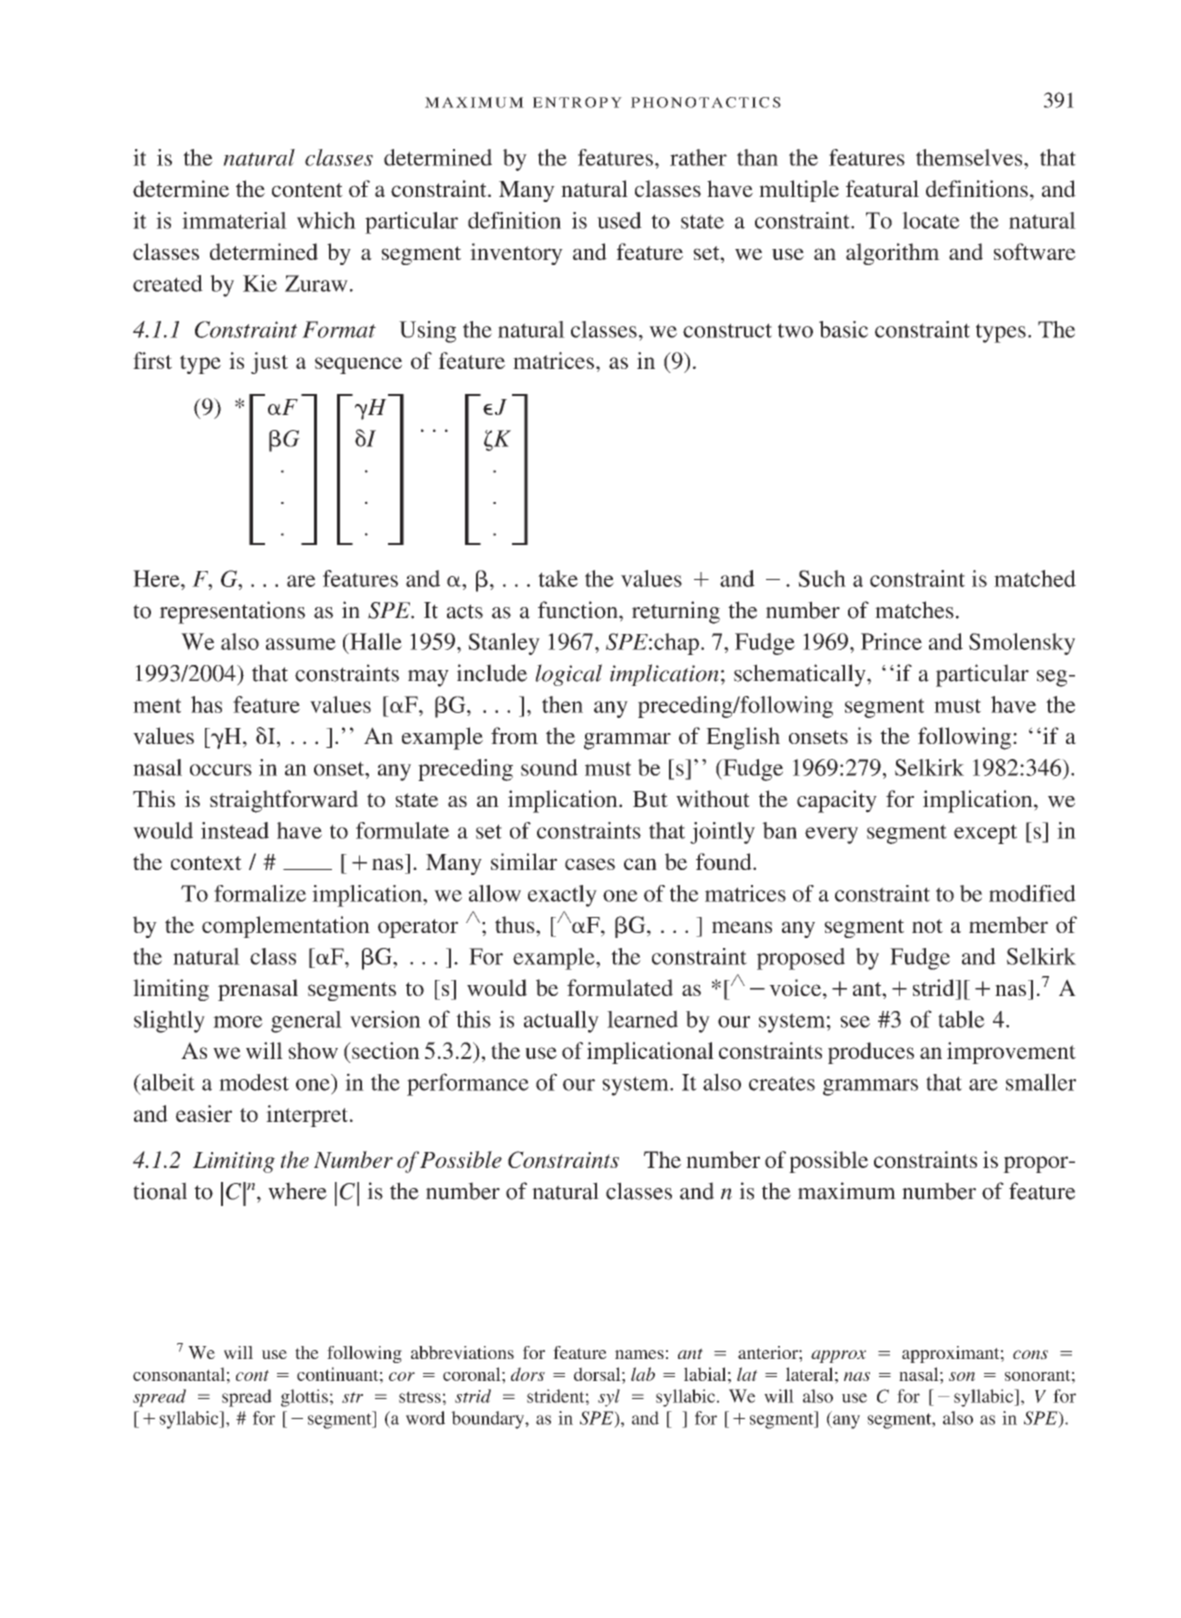  What do you see at coordinates (304, 1398) in the image?
I see `glottis` at bounding box center [304, 1398].
